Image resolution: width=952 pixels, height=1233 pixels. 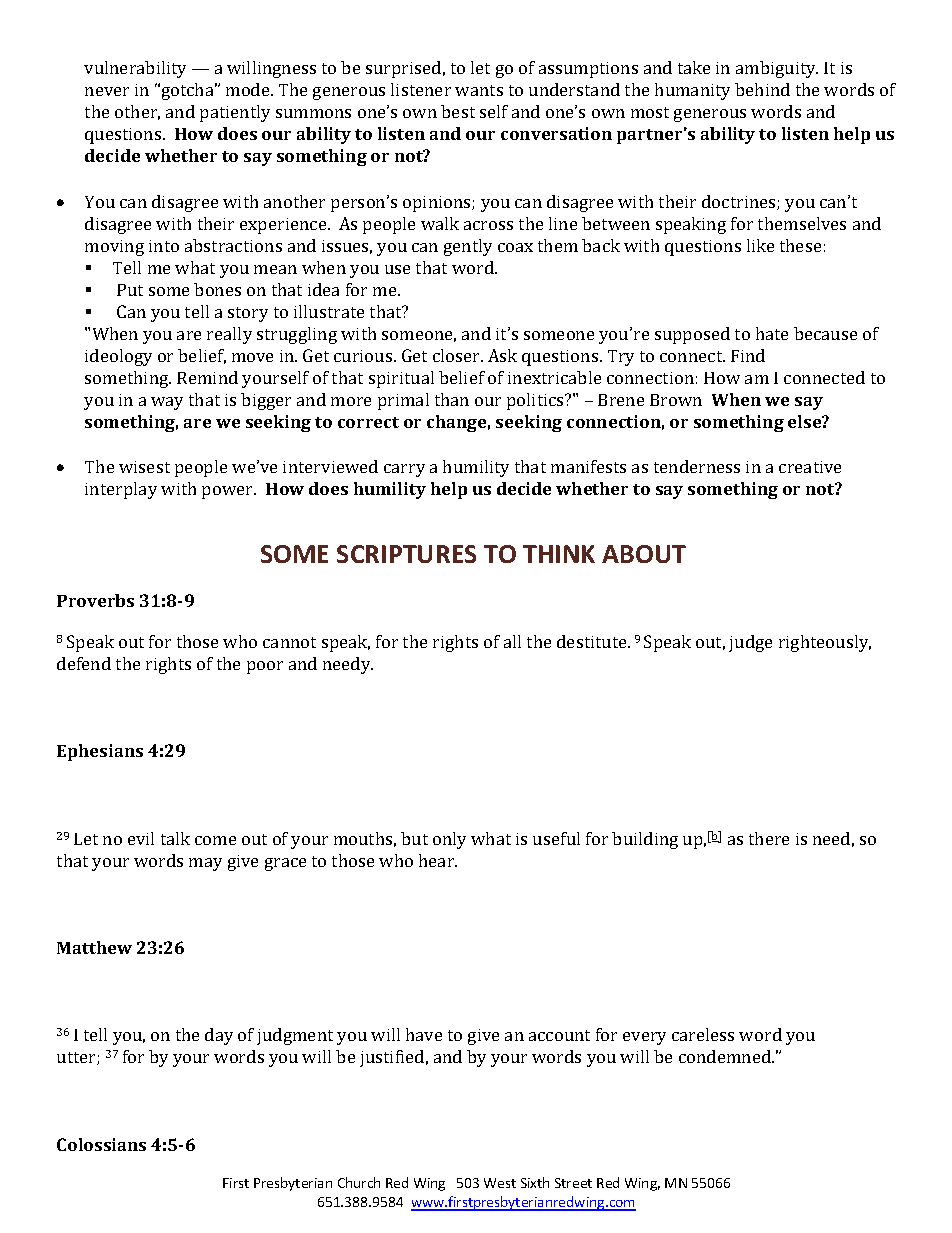 What do you see at coordinates (101, 1144) in the document?
I see `Colossians` at bounding box center [101, 1144].
